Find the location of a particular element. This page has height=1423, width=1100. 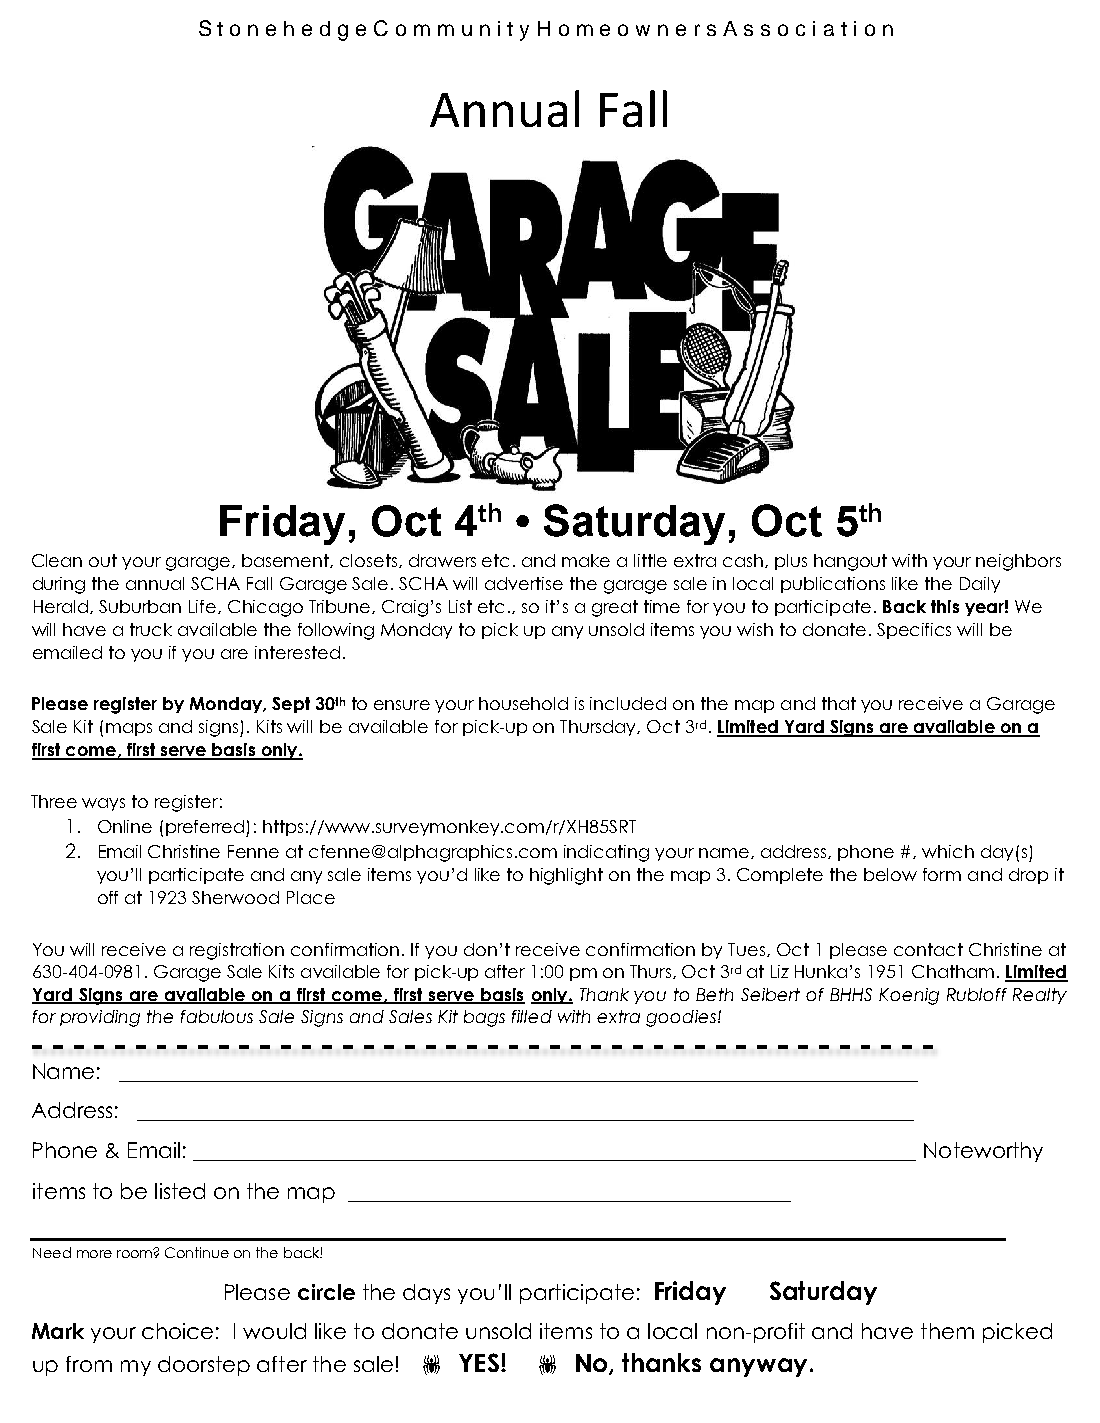

preferred is located at coordinates (206, 828).
